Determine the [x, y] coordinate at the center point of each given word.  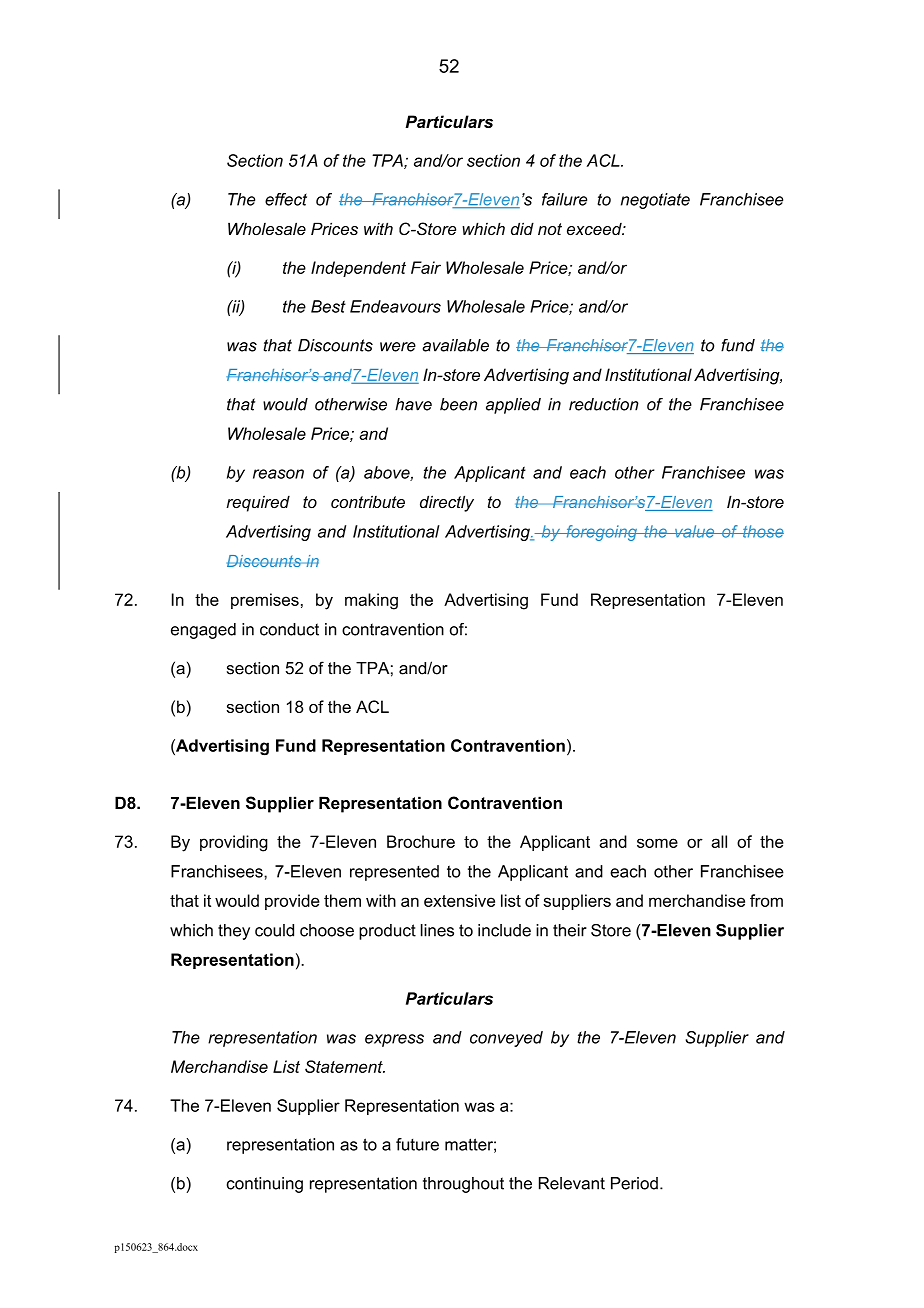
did [522, 228]
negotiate [655, 201]
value [695, 531]
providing [234, 843]
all [719, 841]
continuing [265, 1185]
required [258, 503]
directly [447, 503]
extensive [459, 900]
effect [286, 199]
